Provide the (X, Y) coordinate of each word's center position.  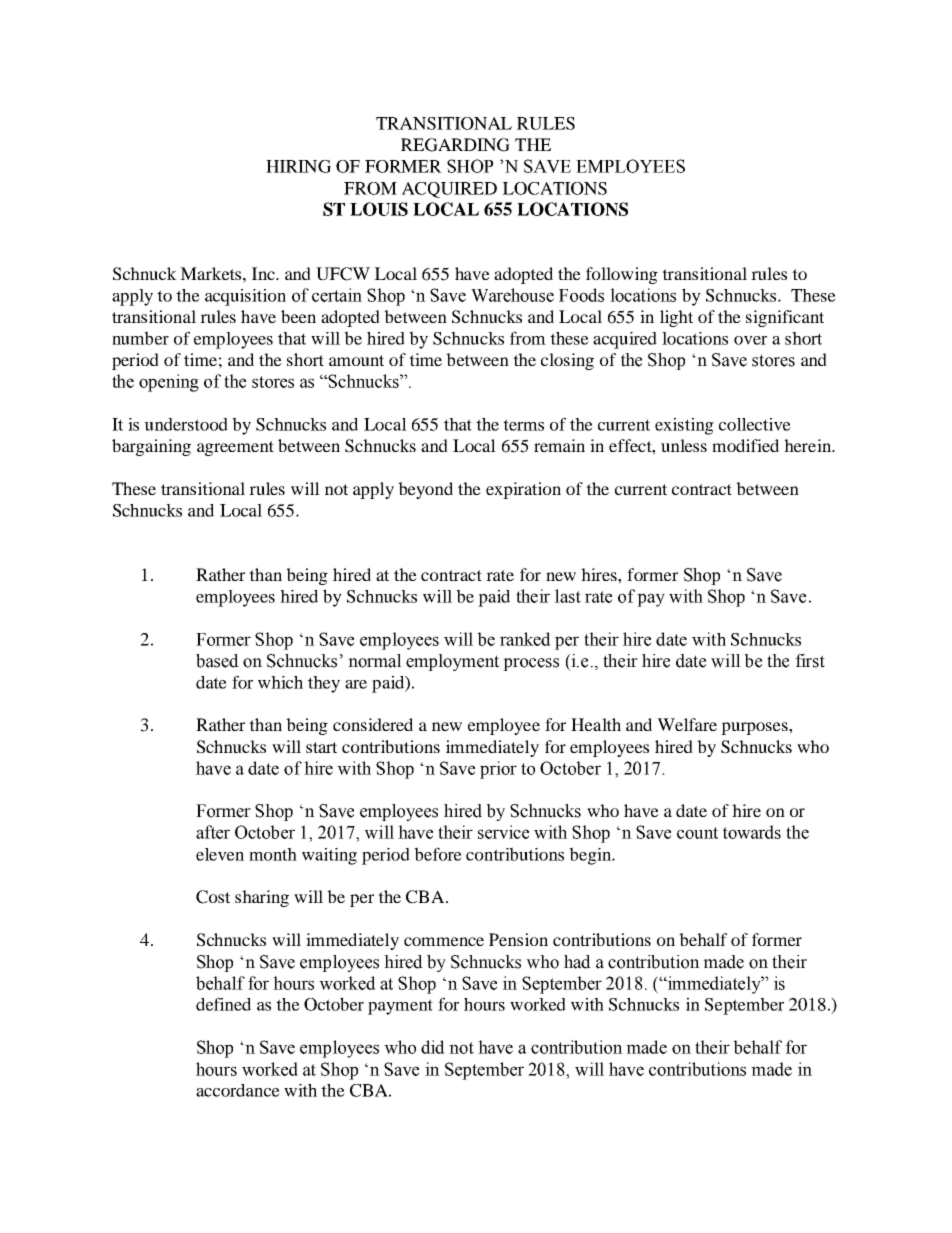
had (577, 962)
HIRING (298, 166)
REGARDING (455, 145)
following (622, 275)
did (433, 1047)
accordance (238, 1090)
